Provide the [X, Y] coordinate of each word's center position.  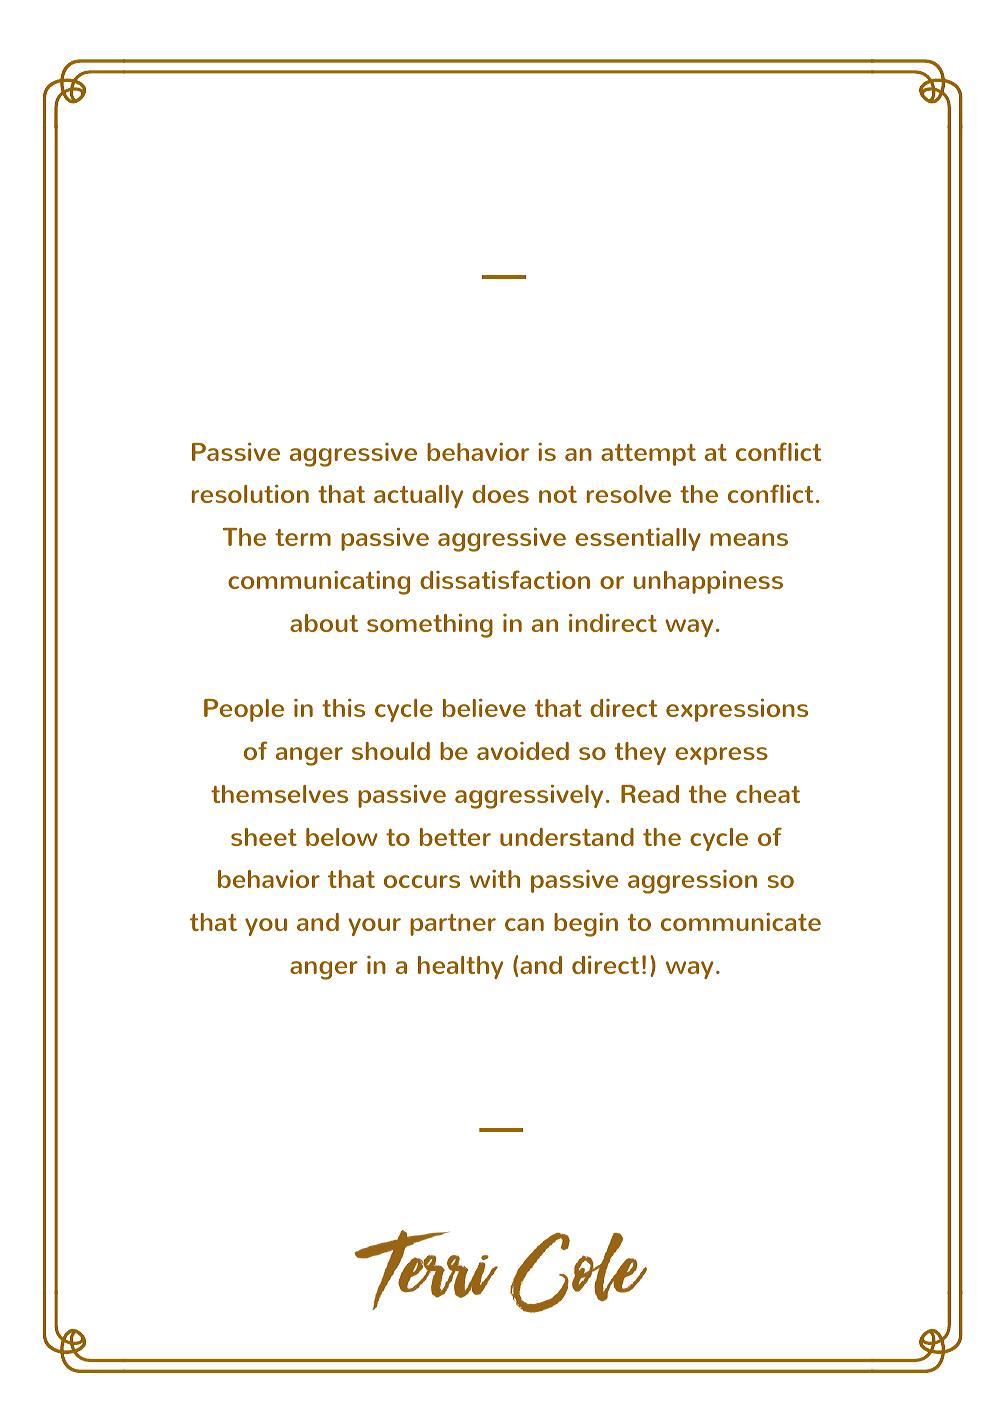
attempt [648, 455]
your [374, 927]
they [640, 753]
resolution [250, 494]
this [343, 708]
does [500, 494]
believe [484, 708]
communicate [741, 922]
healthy [460, 967]
